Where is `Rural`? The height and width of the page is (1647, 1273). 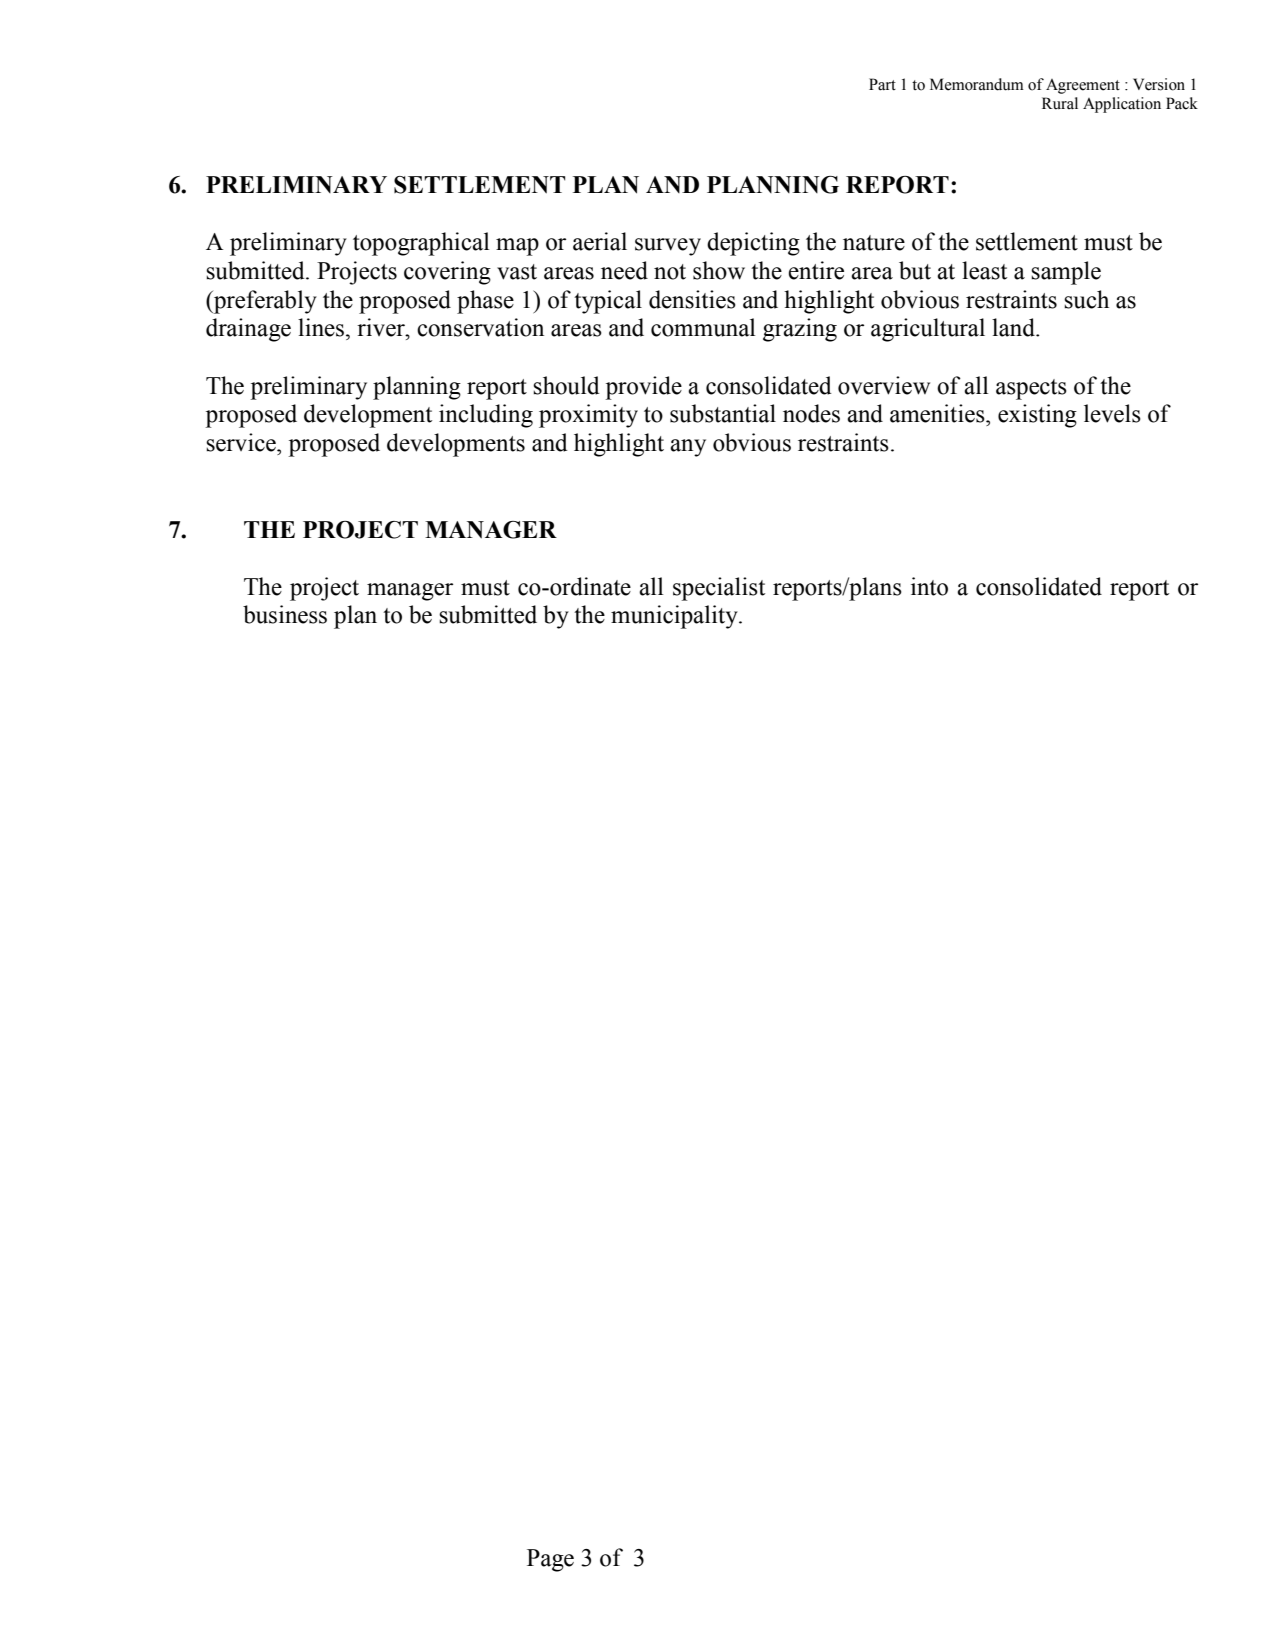
Rural is located at coordinates (1060, 103).
